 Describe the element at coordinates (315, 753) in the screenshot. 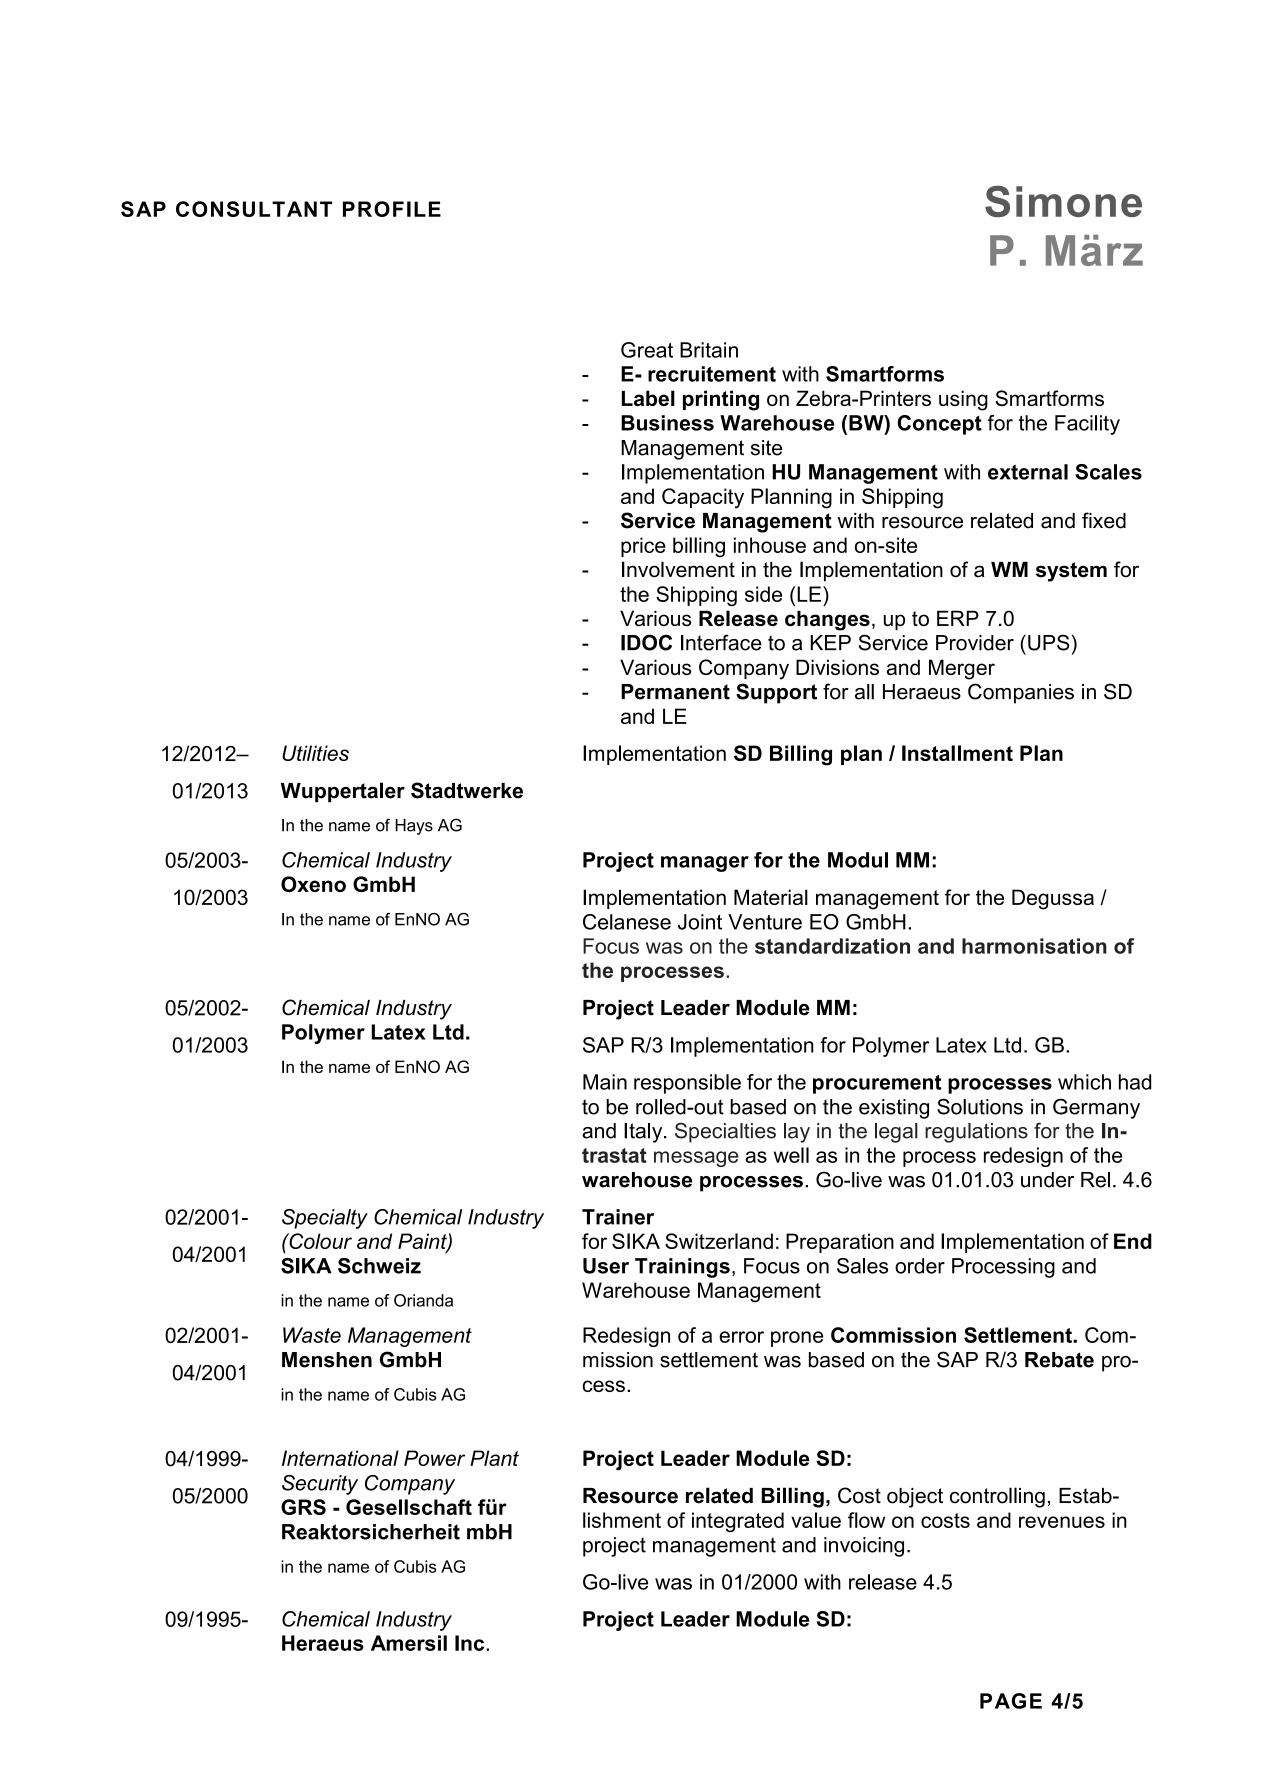

I see `Utilities` at that location.
